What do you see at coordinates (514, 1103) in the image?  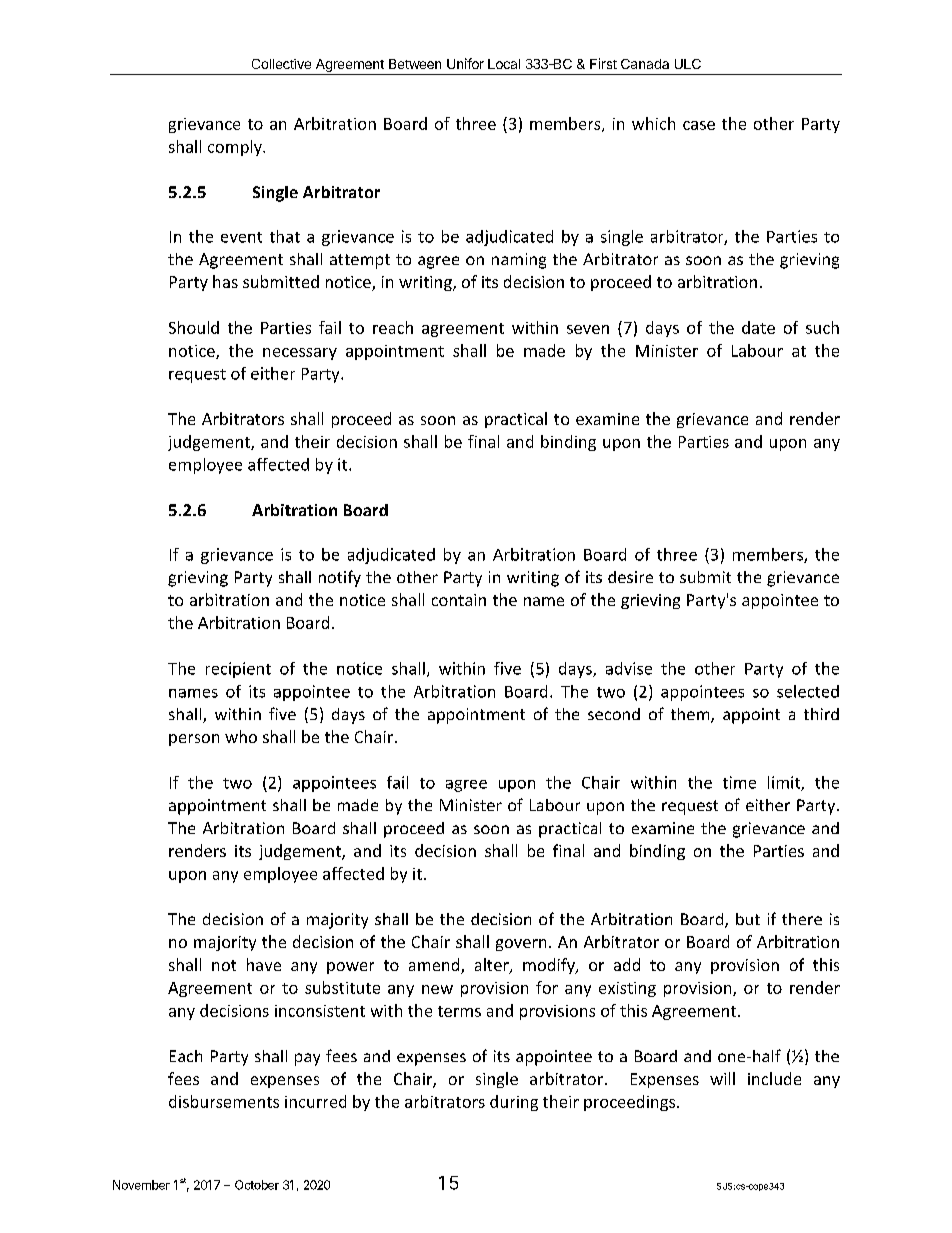 I see `during` at bounding box center [514, 1103].
